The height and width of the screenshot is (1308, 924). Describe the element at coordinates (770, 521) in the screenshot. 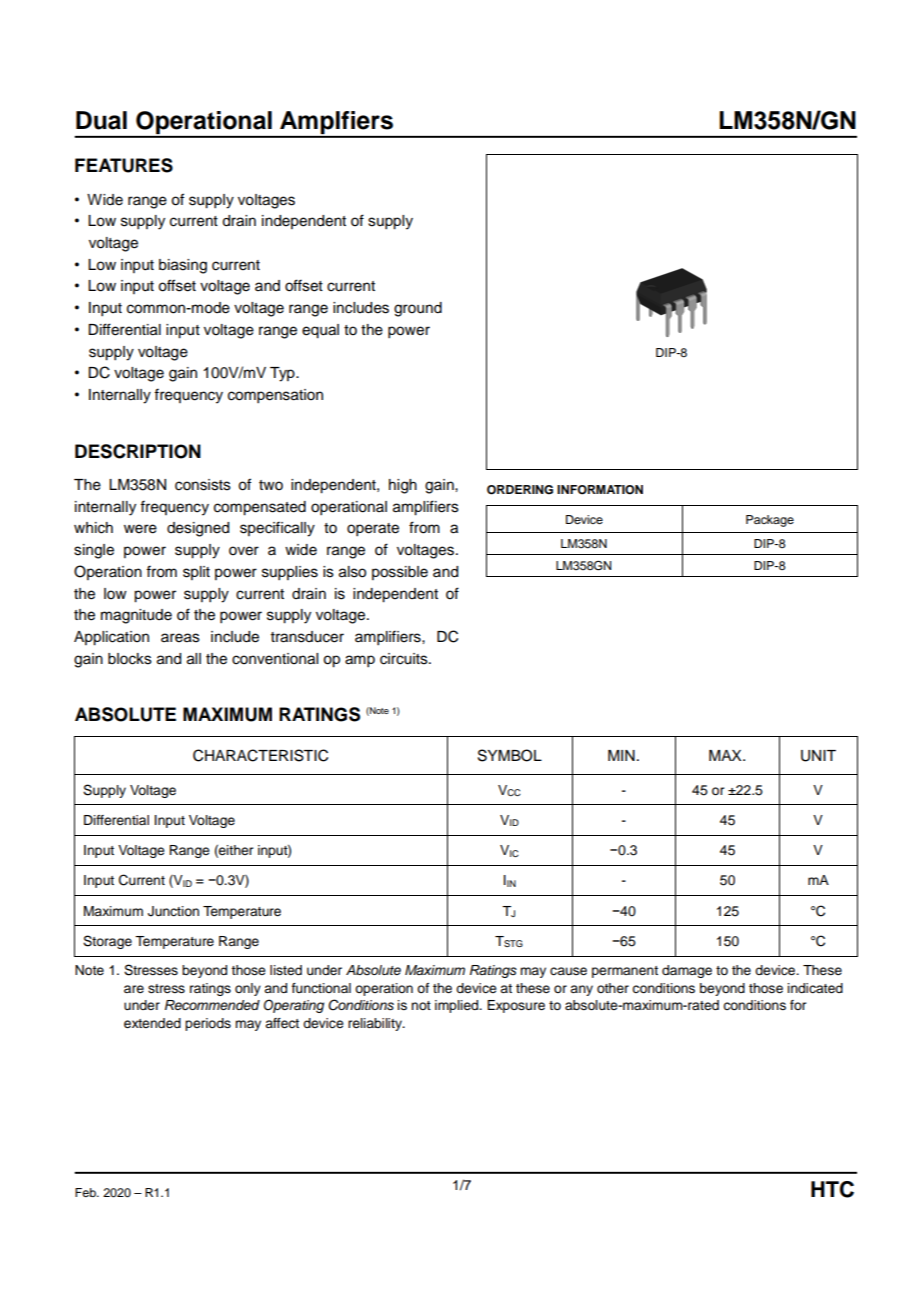

I see `Package` at that location.
